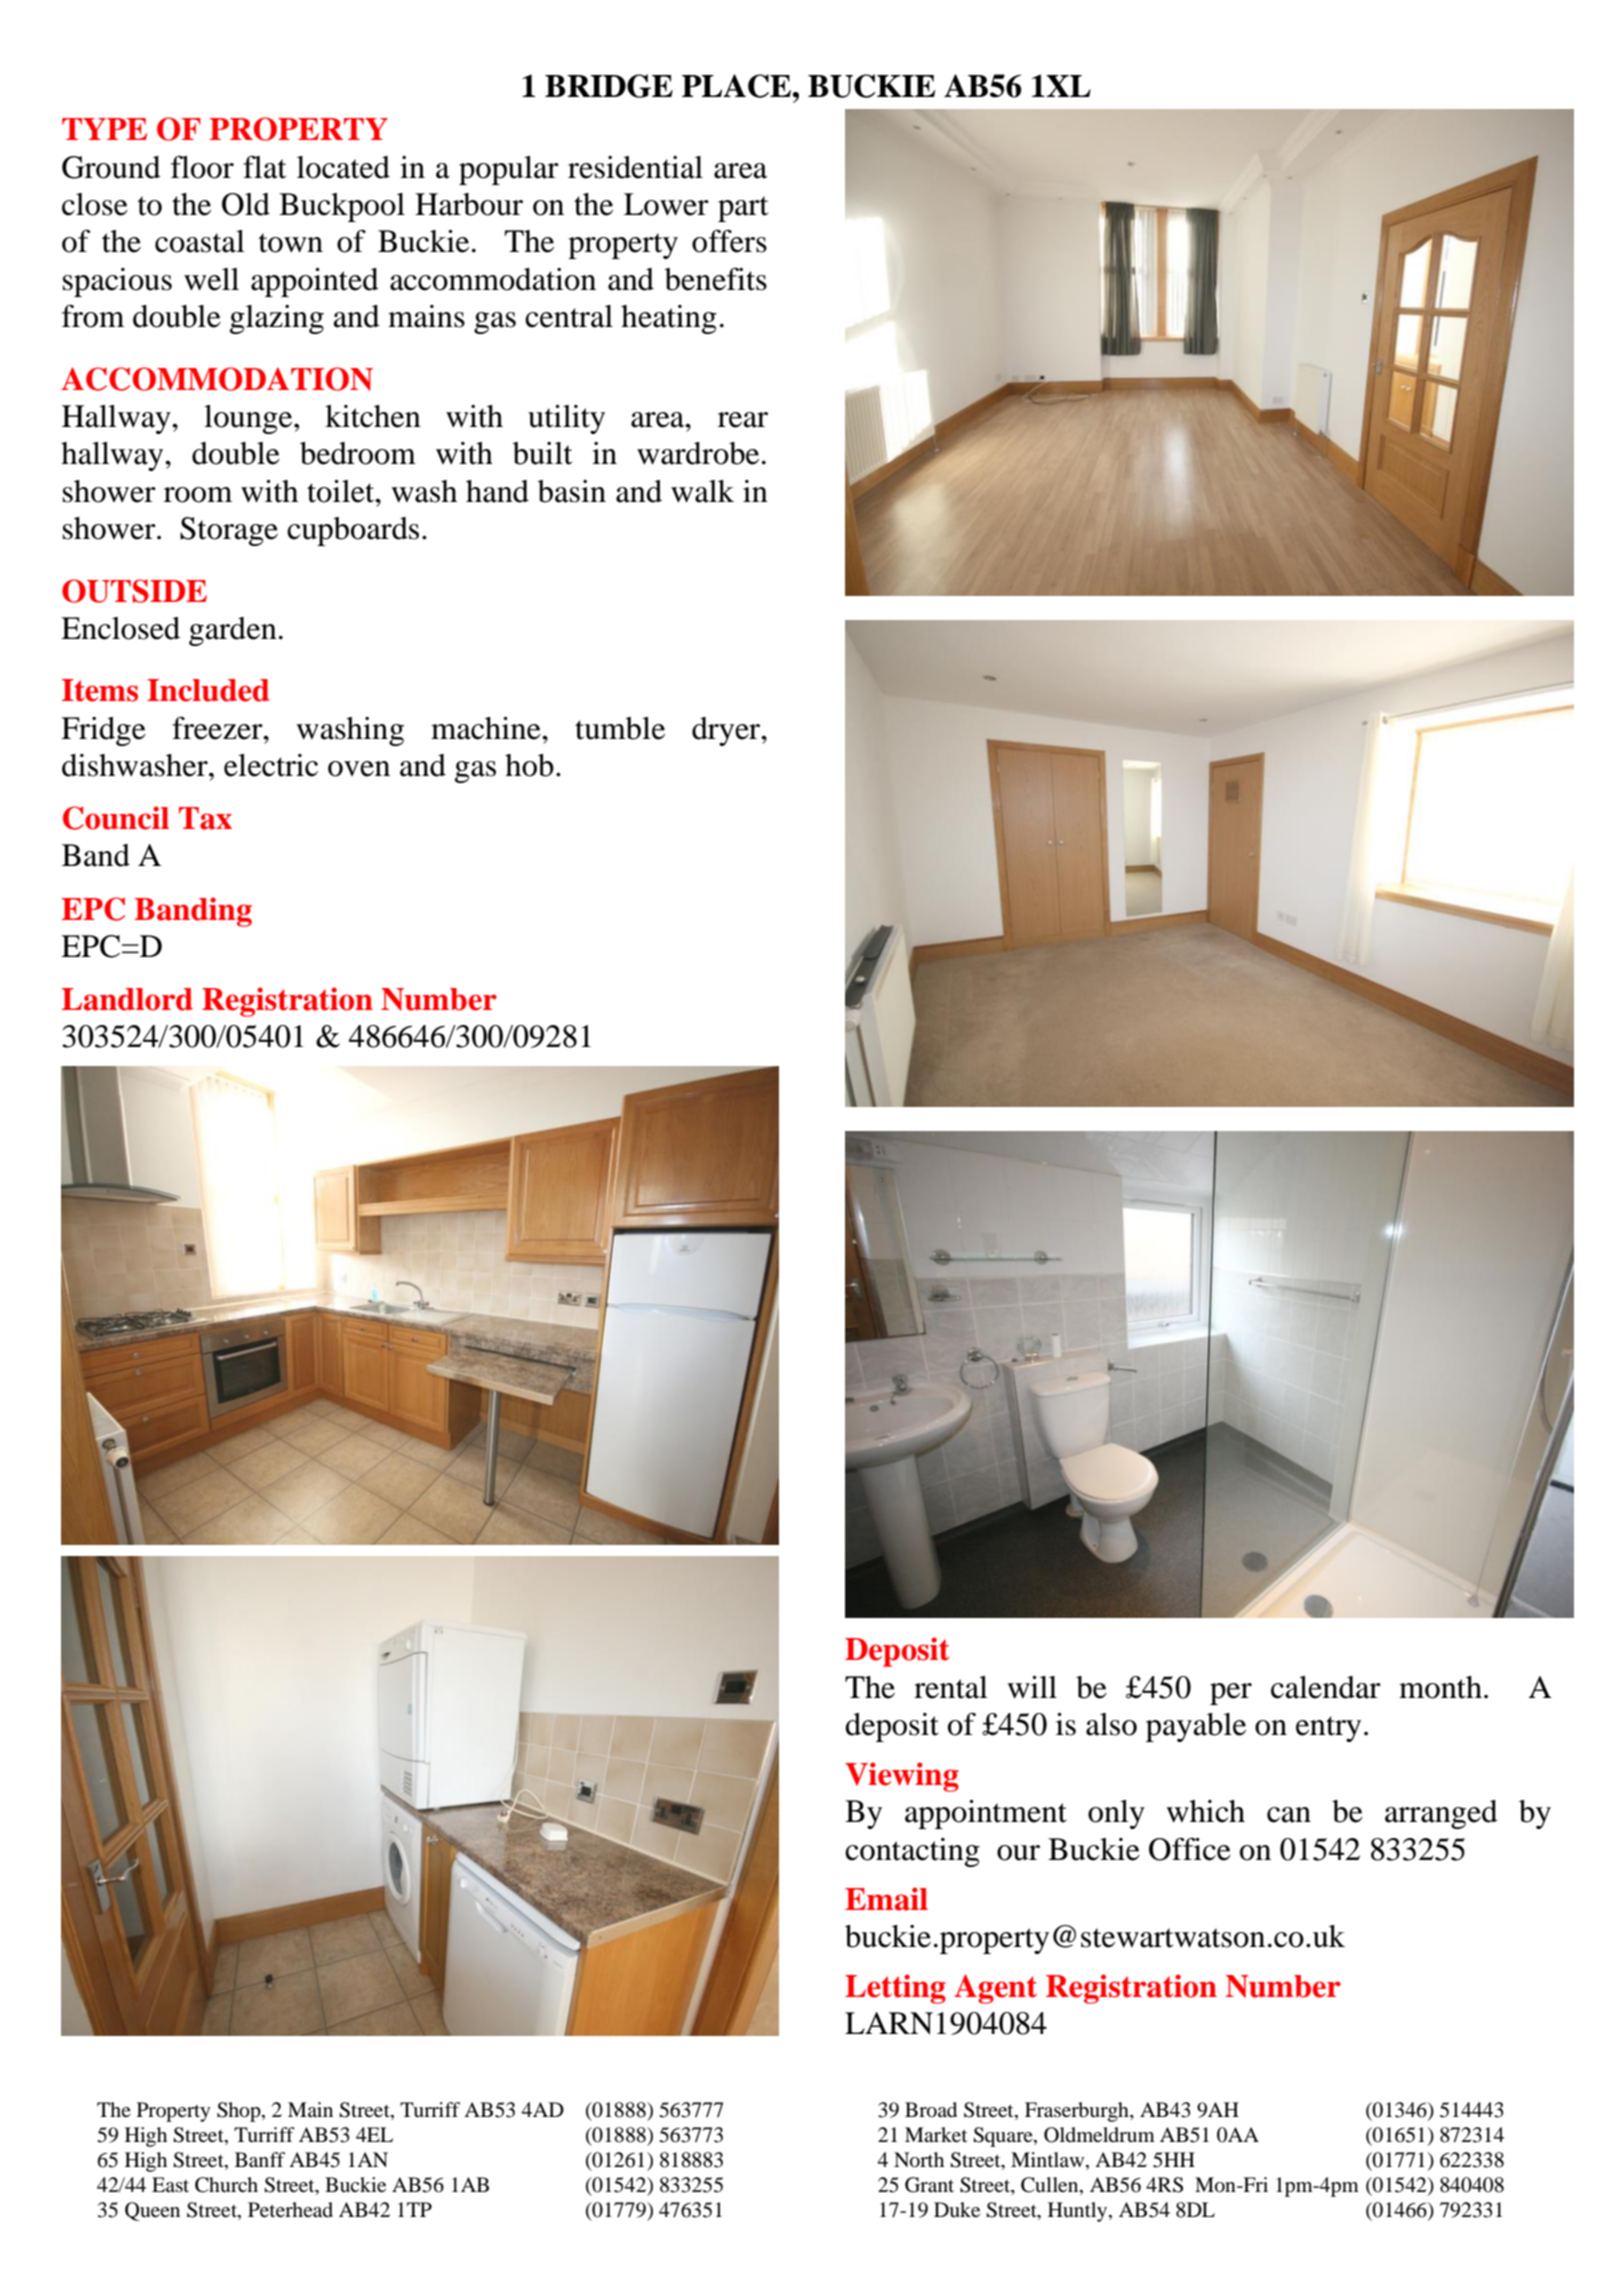 This screenshot has width=1613, height=2282. What do you see at coordinates (127, 999) in the screenshot?
I see `Landlord` at bounding box center [127, 999].
